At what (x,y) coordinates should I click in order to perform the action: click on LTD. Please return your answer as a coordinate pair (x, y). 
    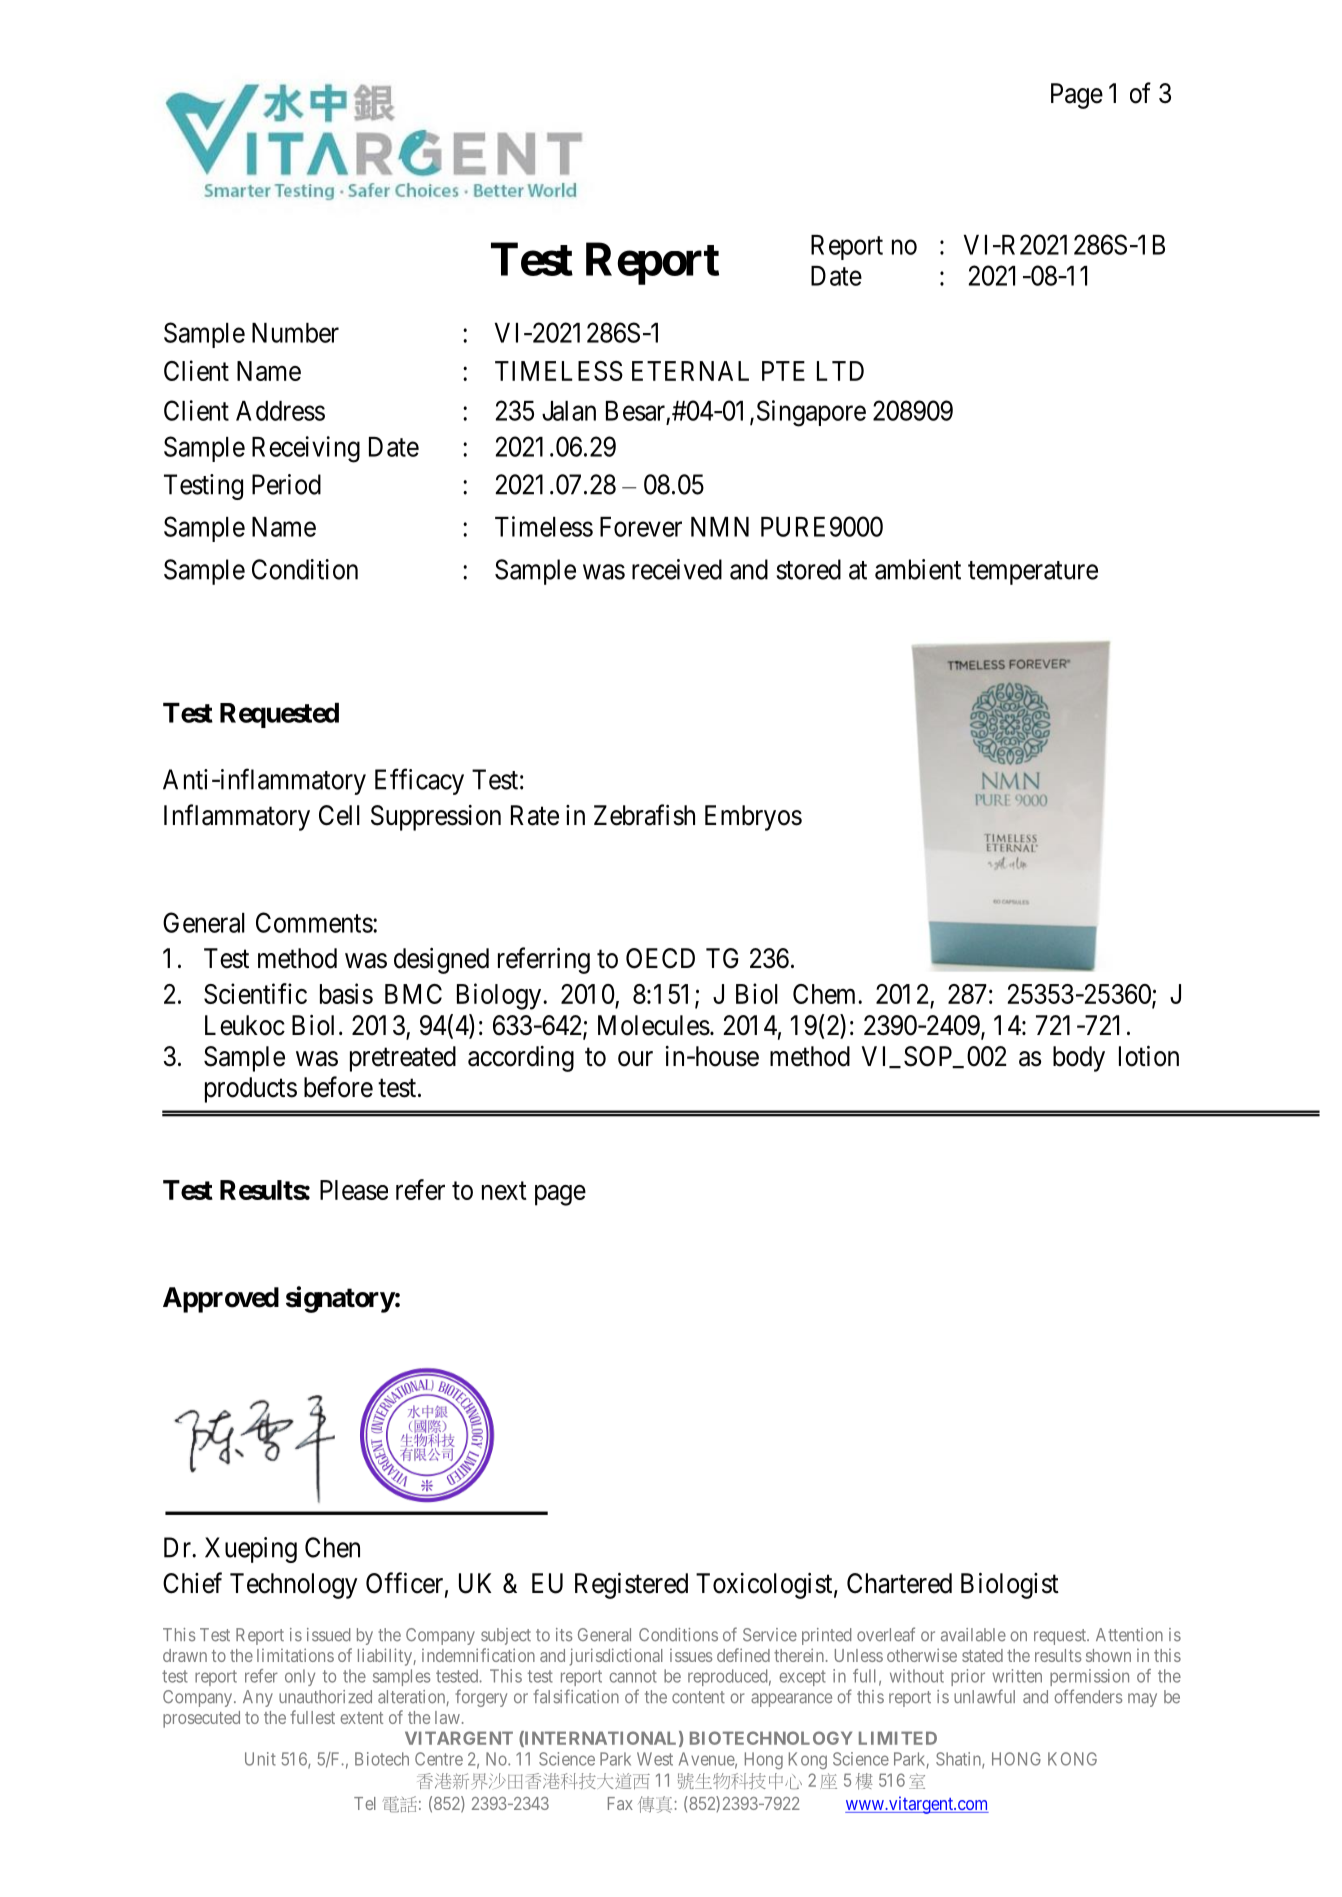
    Looking at the image, I should click on (840, 371).
